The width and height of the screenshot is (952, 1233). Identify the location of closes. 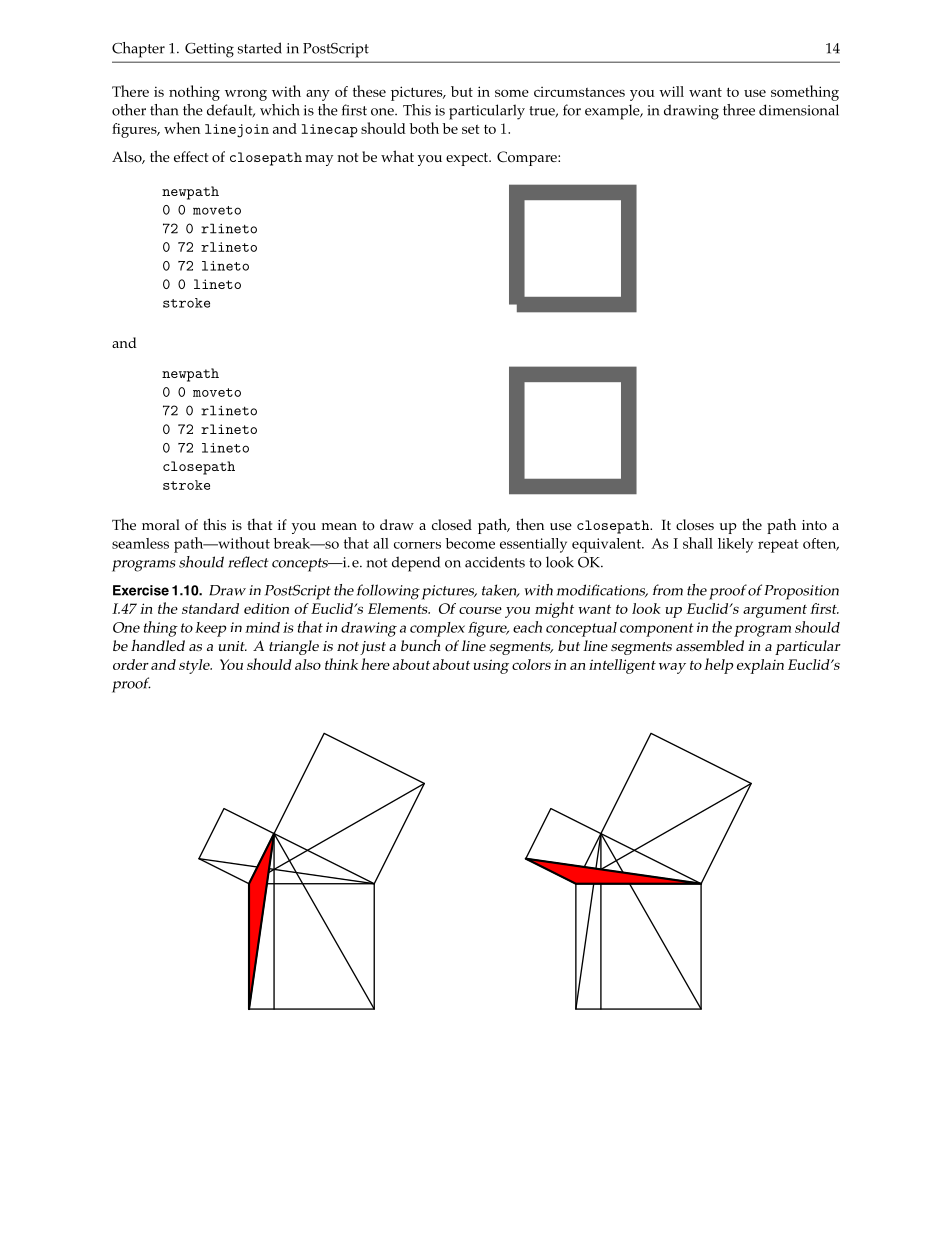
(695, 525).
